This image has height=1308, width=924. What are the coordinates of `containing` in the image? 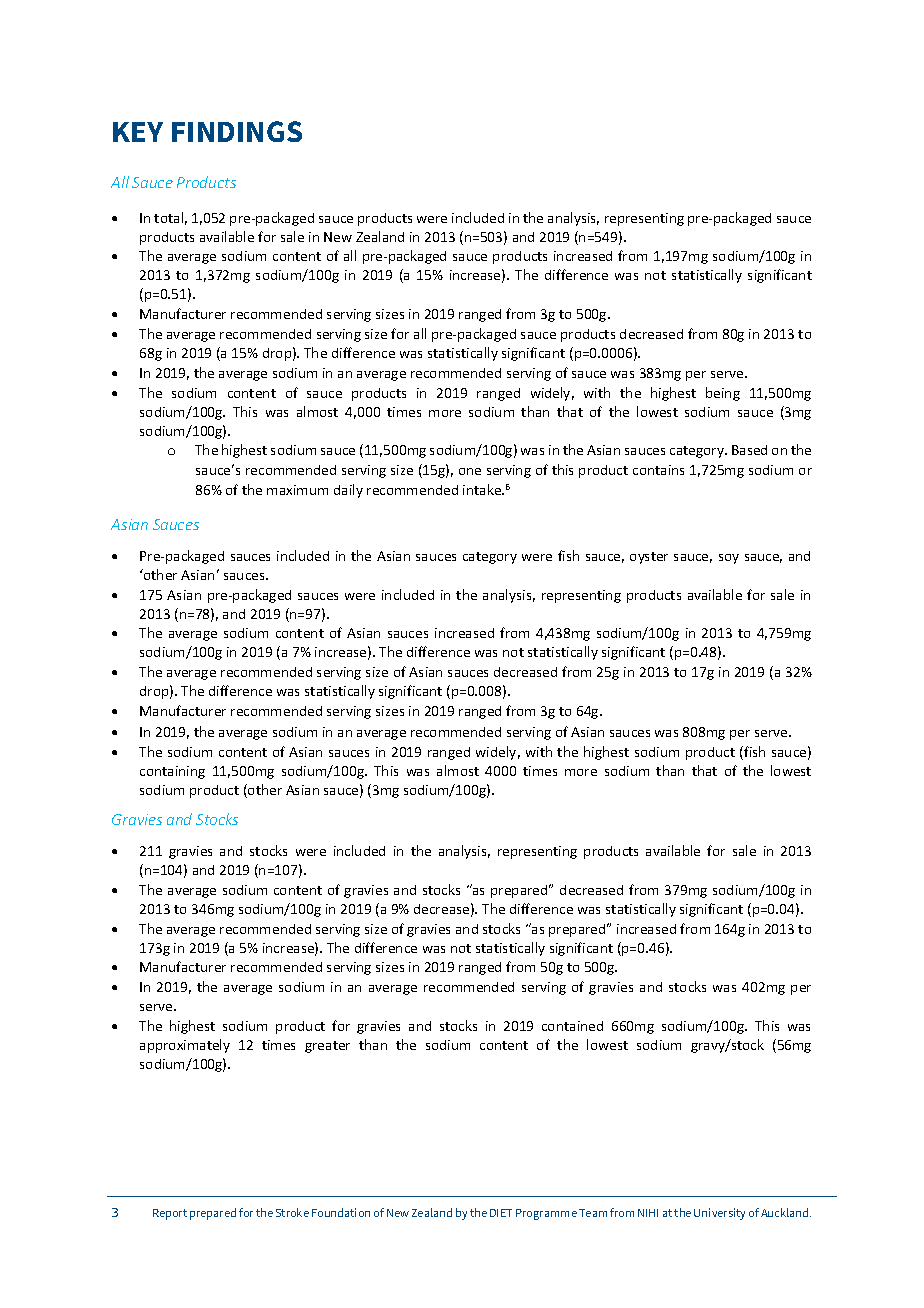 It's located at (172, 772).
